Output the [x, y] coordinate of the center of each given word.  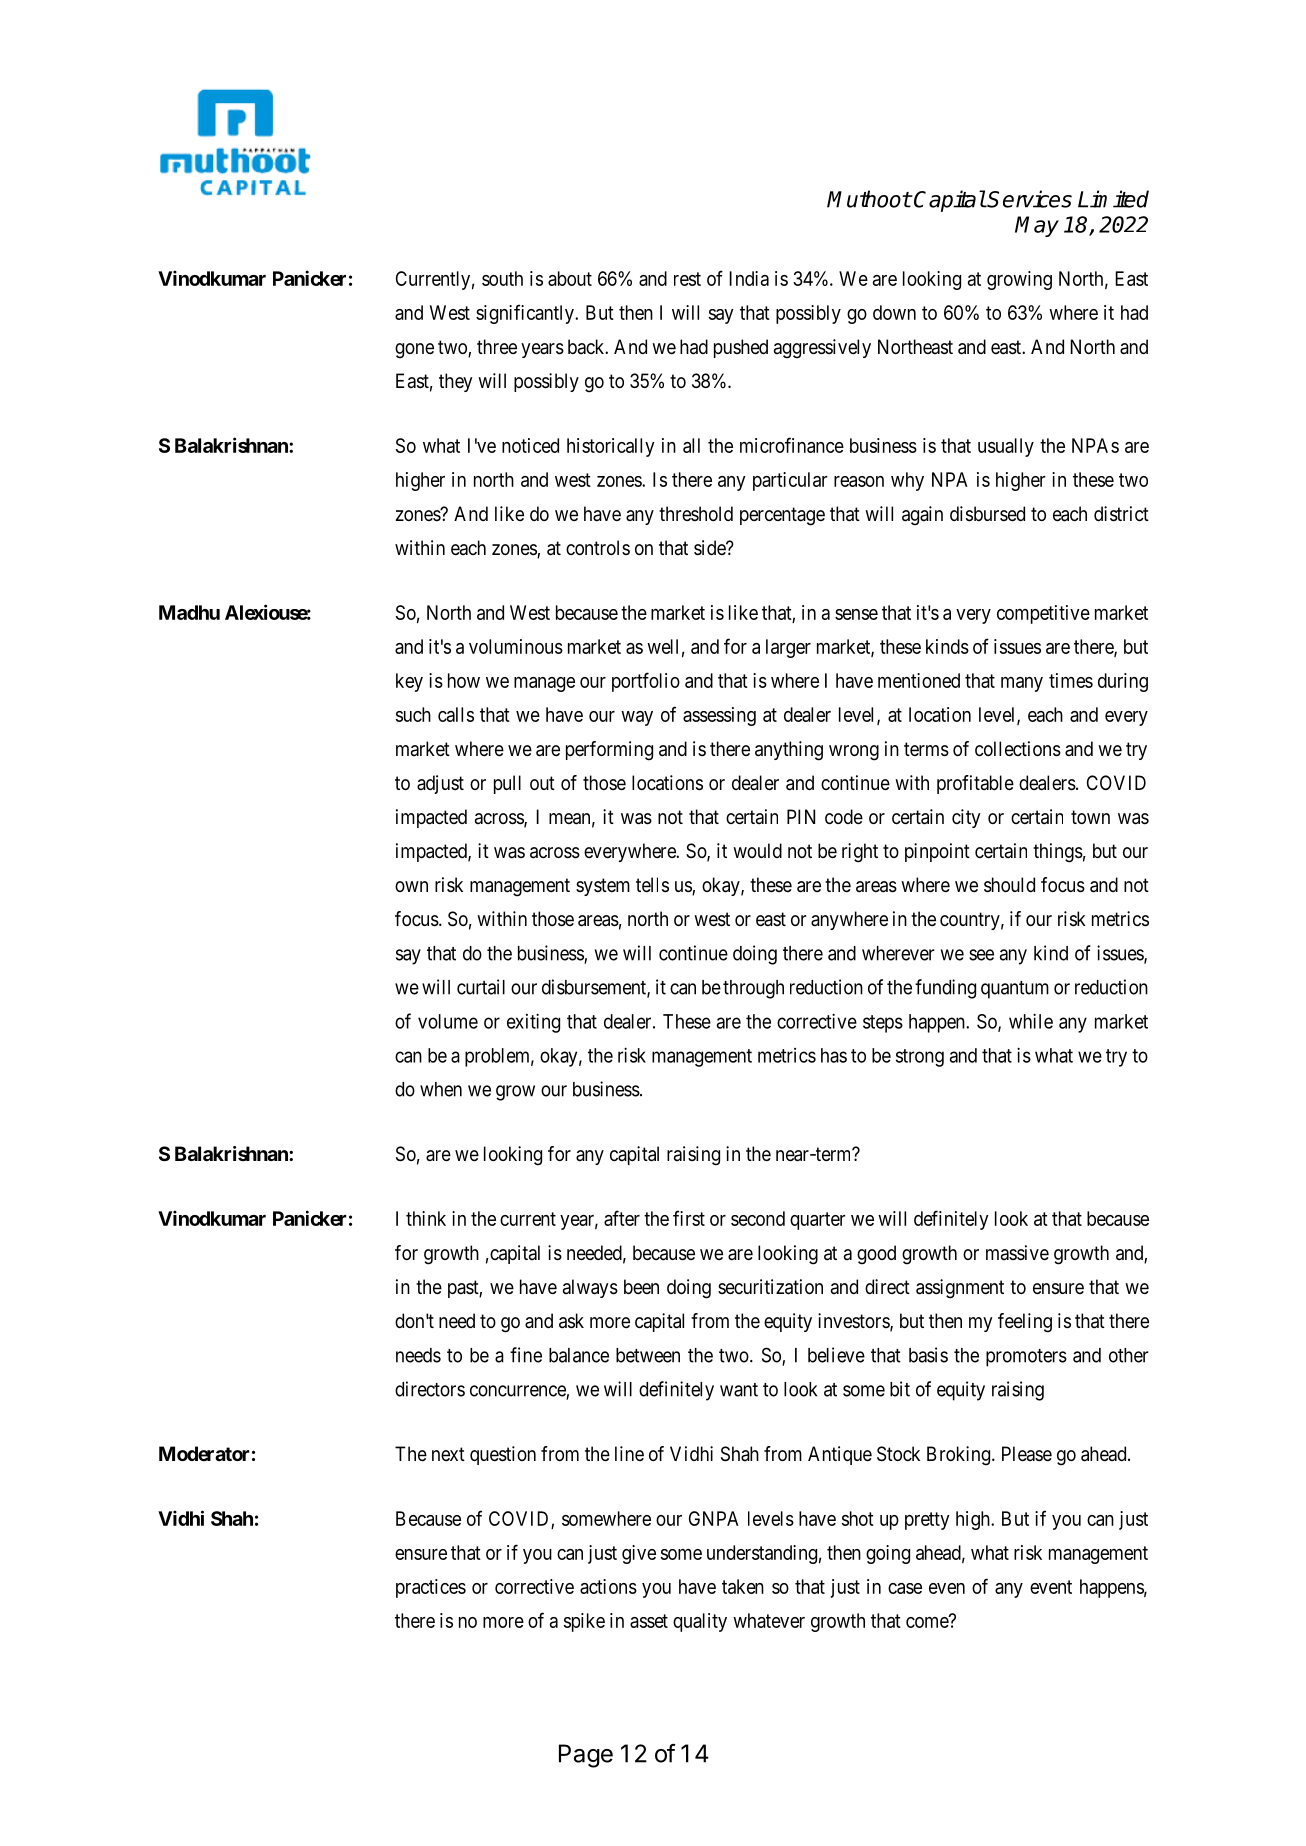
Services [1029, 199]
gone [414, 351]
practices [431, 1588]
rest [687, 279]
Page [586, 1756]
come [928, 1622]
